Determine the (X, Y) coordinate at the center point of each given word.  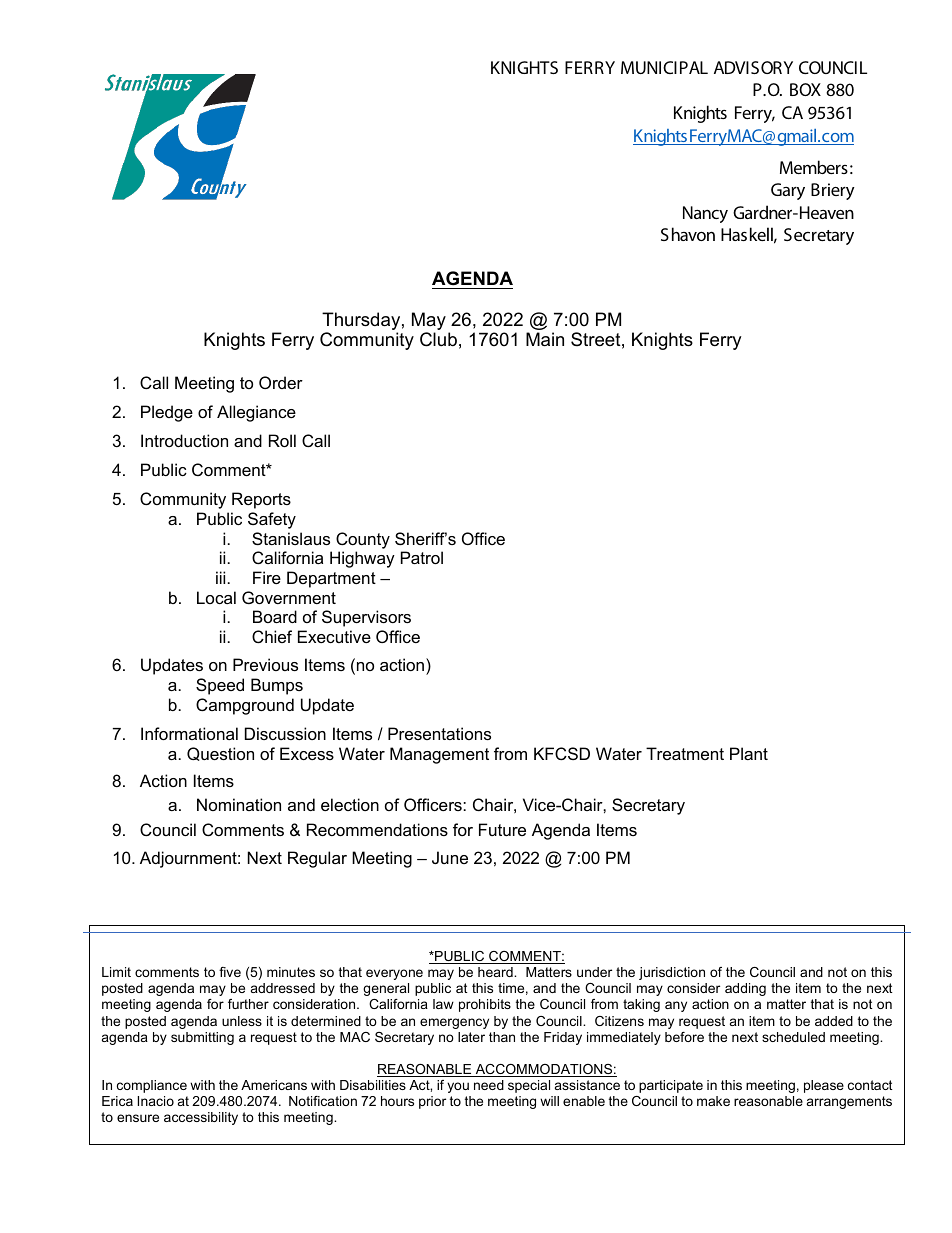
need (489, 1085)
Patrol (422, 557)
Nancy (705, 214)
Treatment (685, 753)
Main (545, 339)
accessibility (201, 1118)
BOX (805, 89)
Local (216, 597)
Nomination (239, 804)
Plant (749, 753)
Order (281, 382)
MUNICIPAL (664, 67)
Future (502, 829)
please (824, 1086)
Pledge (167, 413)
